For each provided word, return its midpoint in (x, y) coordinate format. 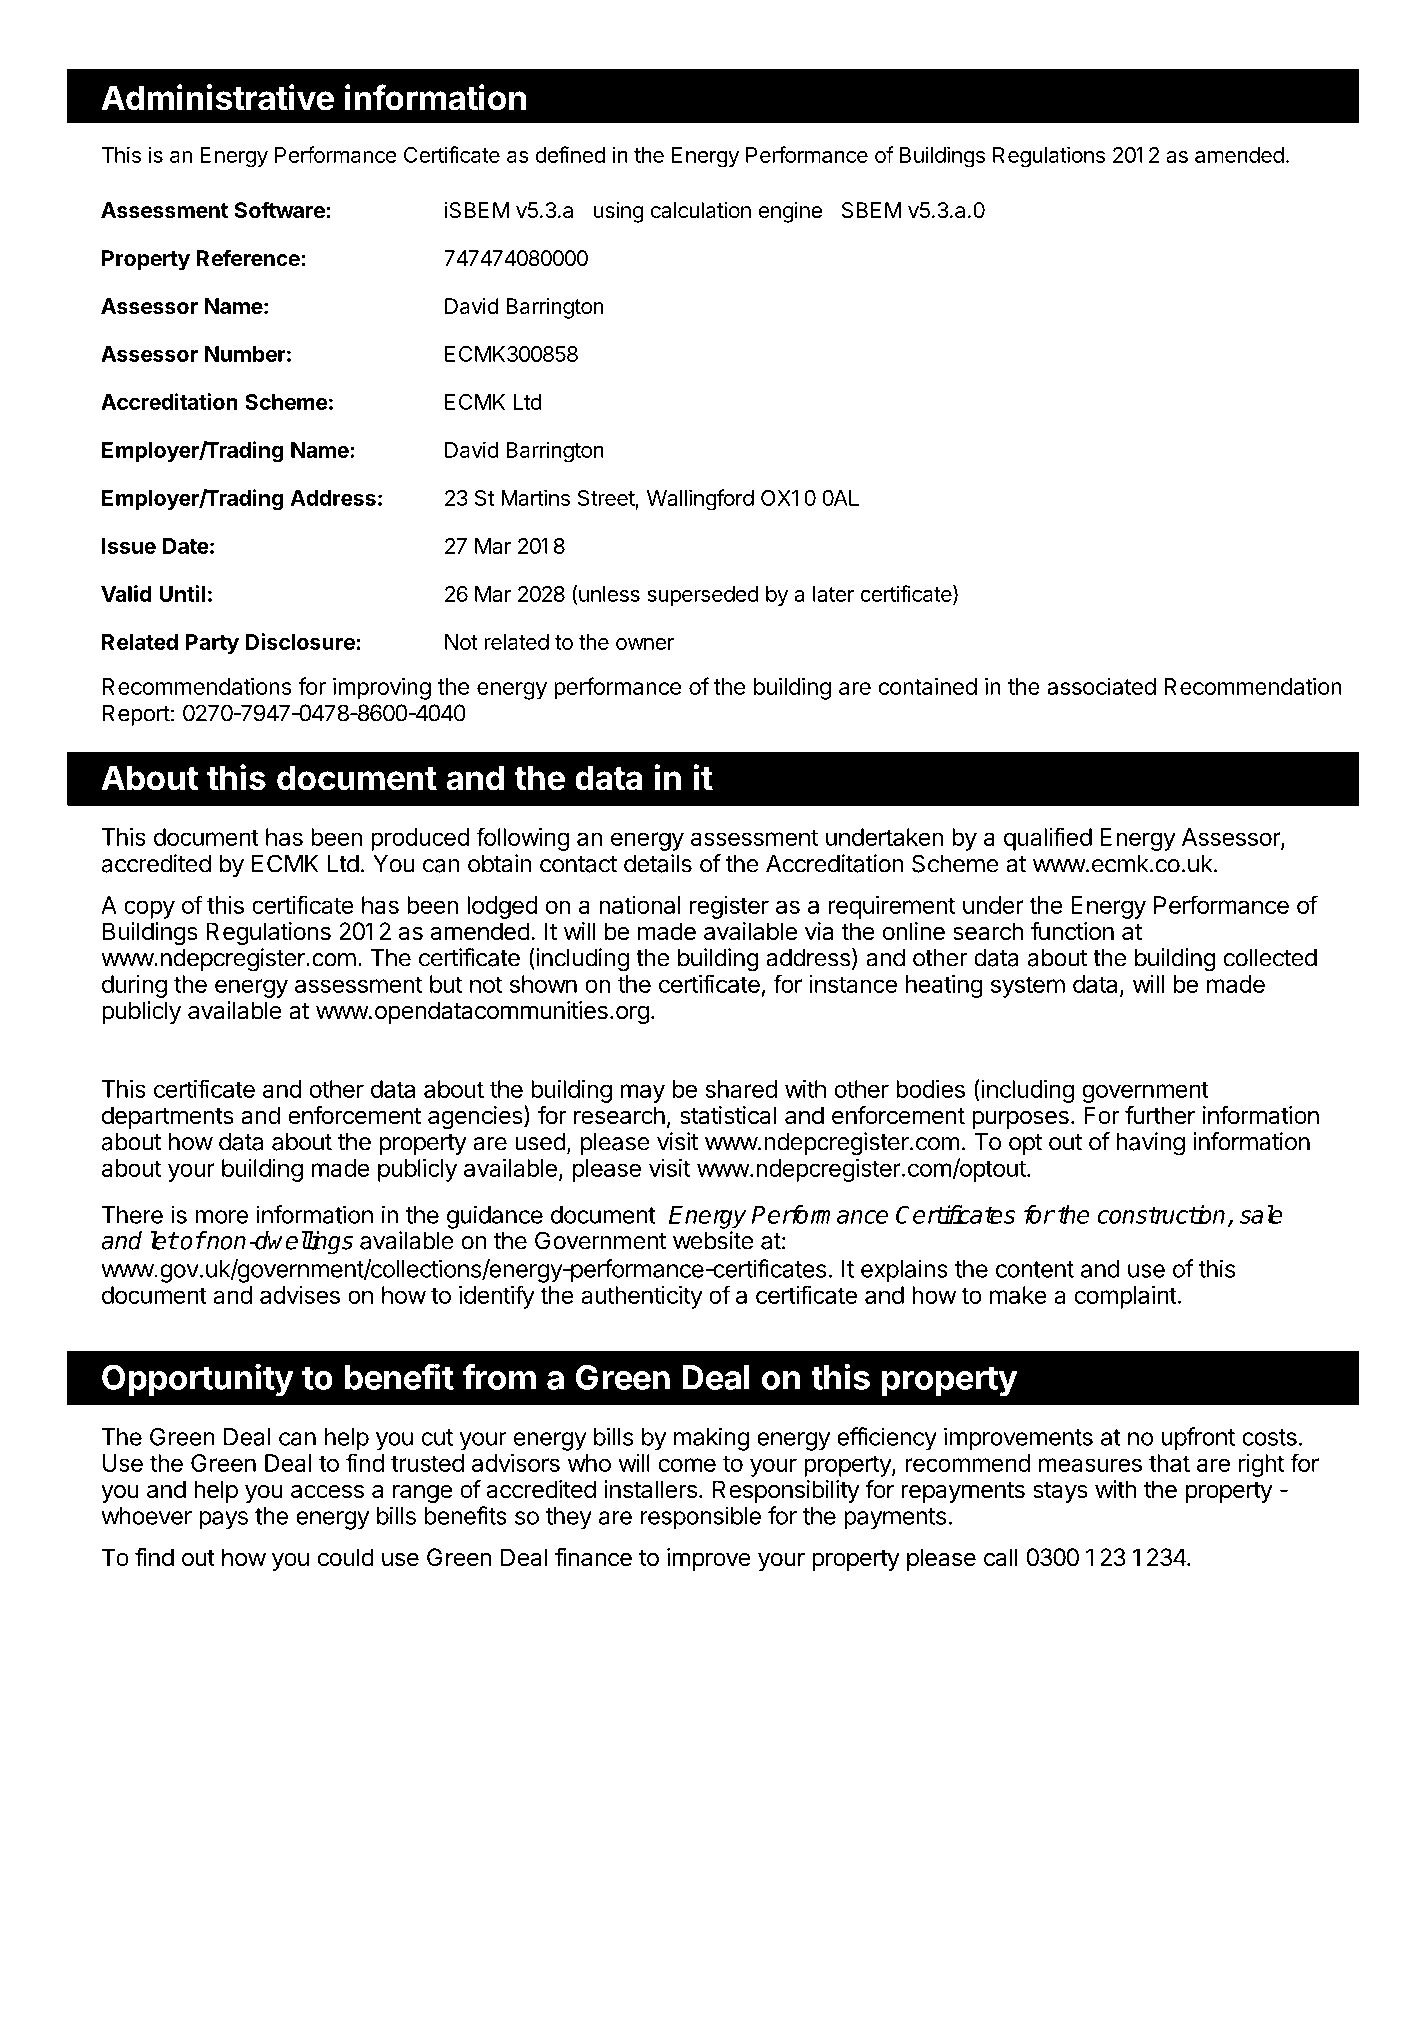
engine (790, 212)
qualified (1048, 839)
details (658, 863)
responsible (701, 1518)
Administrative (217, 97)
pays (224, 1520)
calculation (701, 210)
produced (420, 839)
